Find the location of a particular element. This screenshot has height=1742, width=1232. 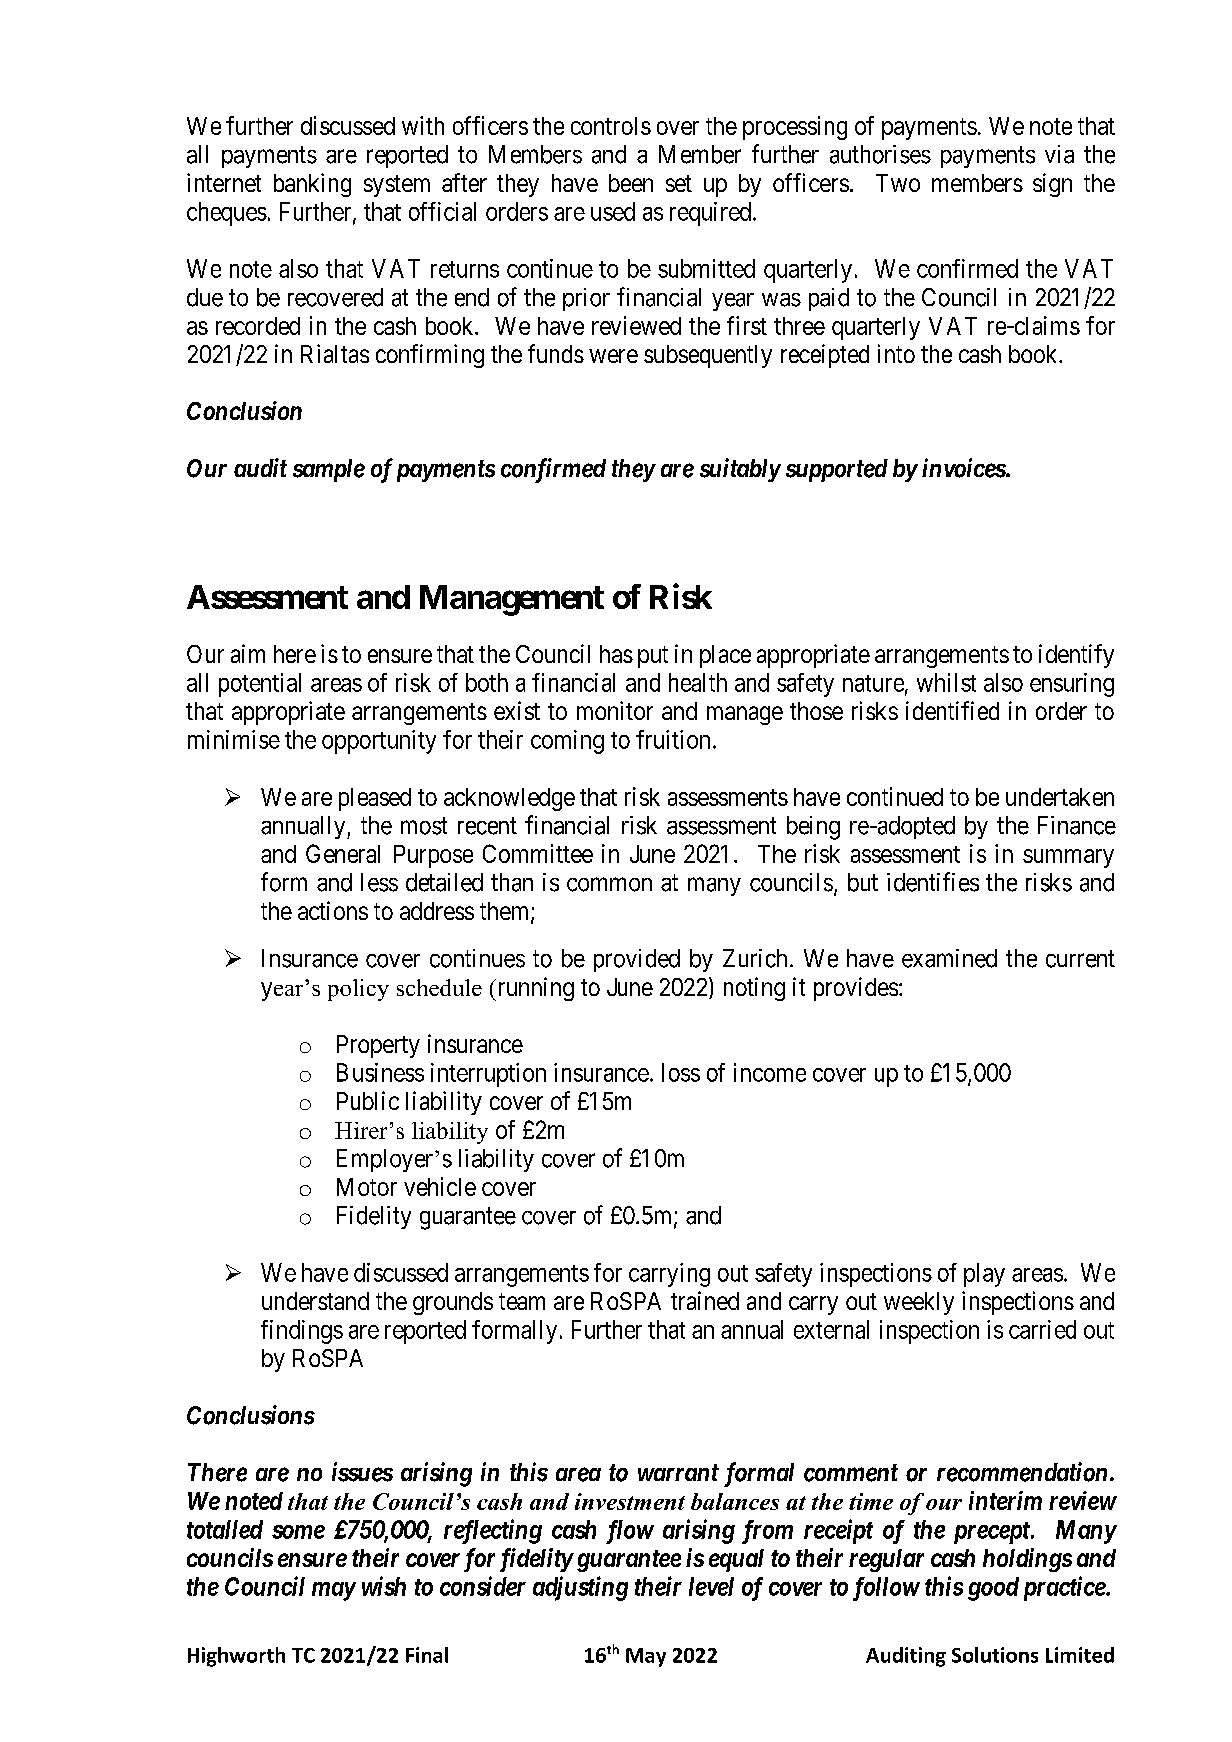

understand is located at coordinates (315, 1301).
